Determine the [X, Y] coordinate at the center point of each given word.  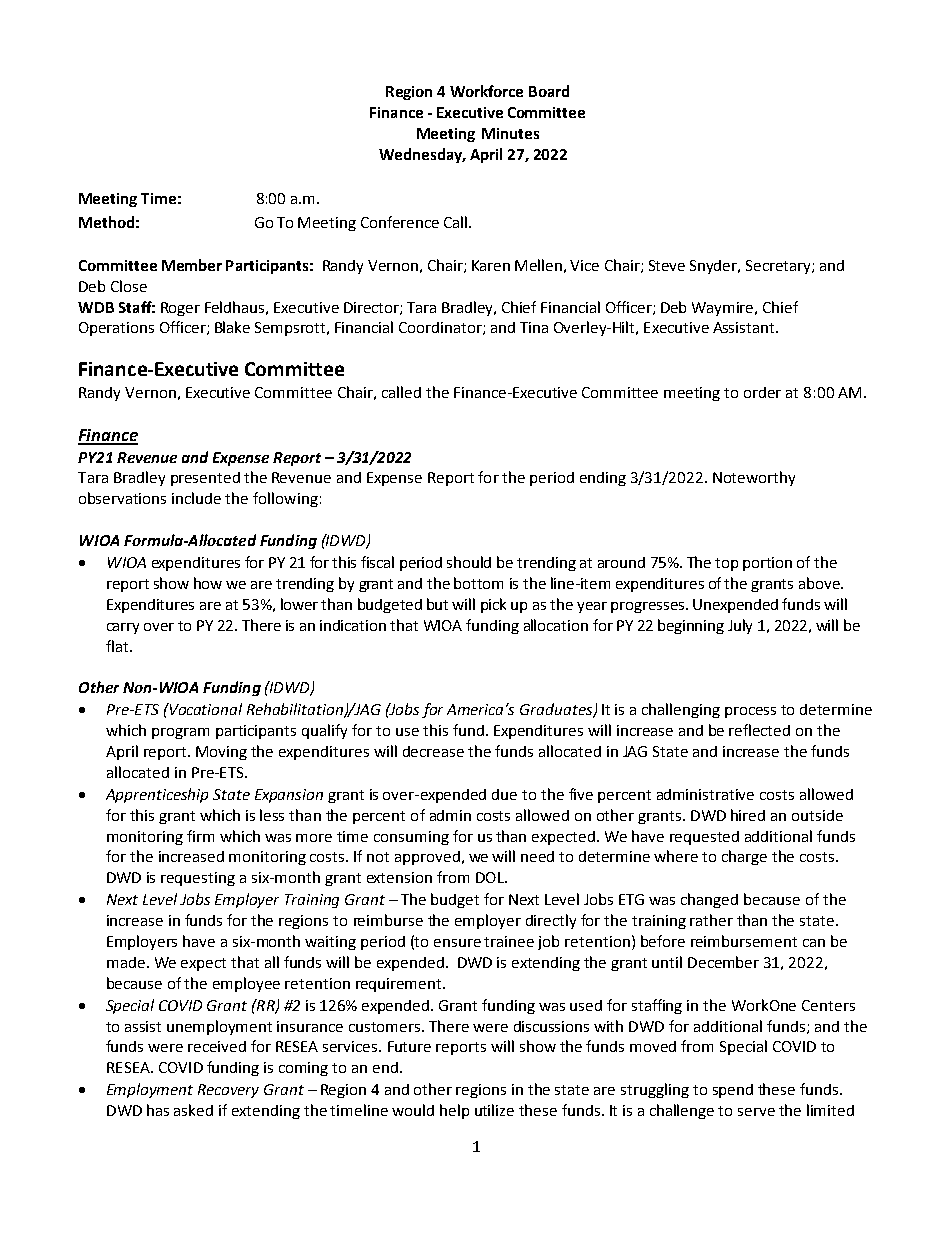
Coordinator [441, 328]
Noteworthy [754, 478]
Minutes [510, 133]
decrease [433, 751]
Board [549, 91]
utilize [494, 1110]
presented [205, 479]
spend [733, 1091]
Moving [221, 753]
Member [192, 265]
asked [193, 1110]
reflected [759, 730]
